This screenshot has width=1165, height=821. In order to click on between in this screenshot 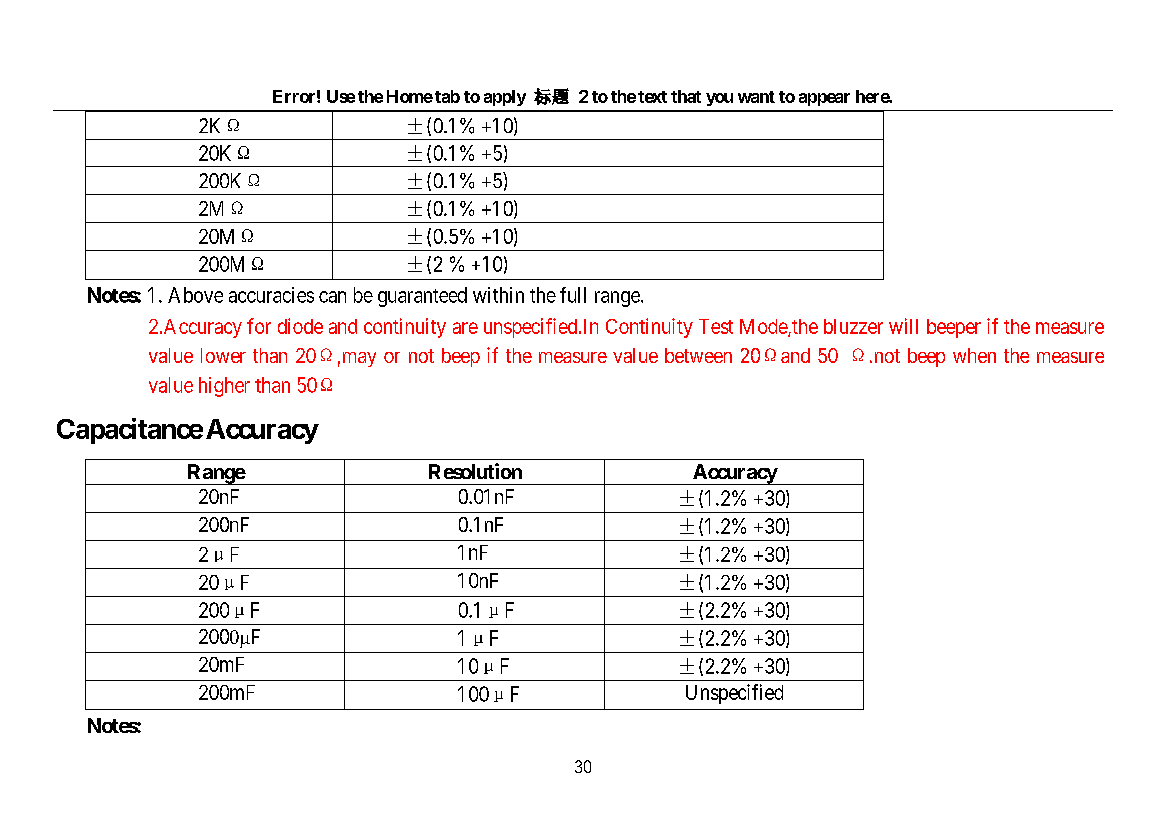, I will do `click(698, 355)`.
